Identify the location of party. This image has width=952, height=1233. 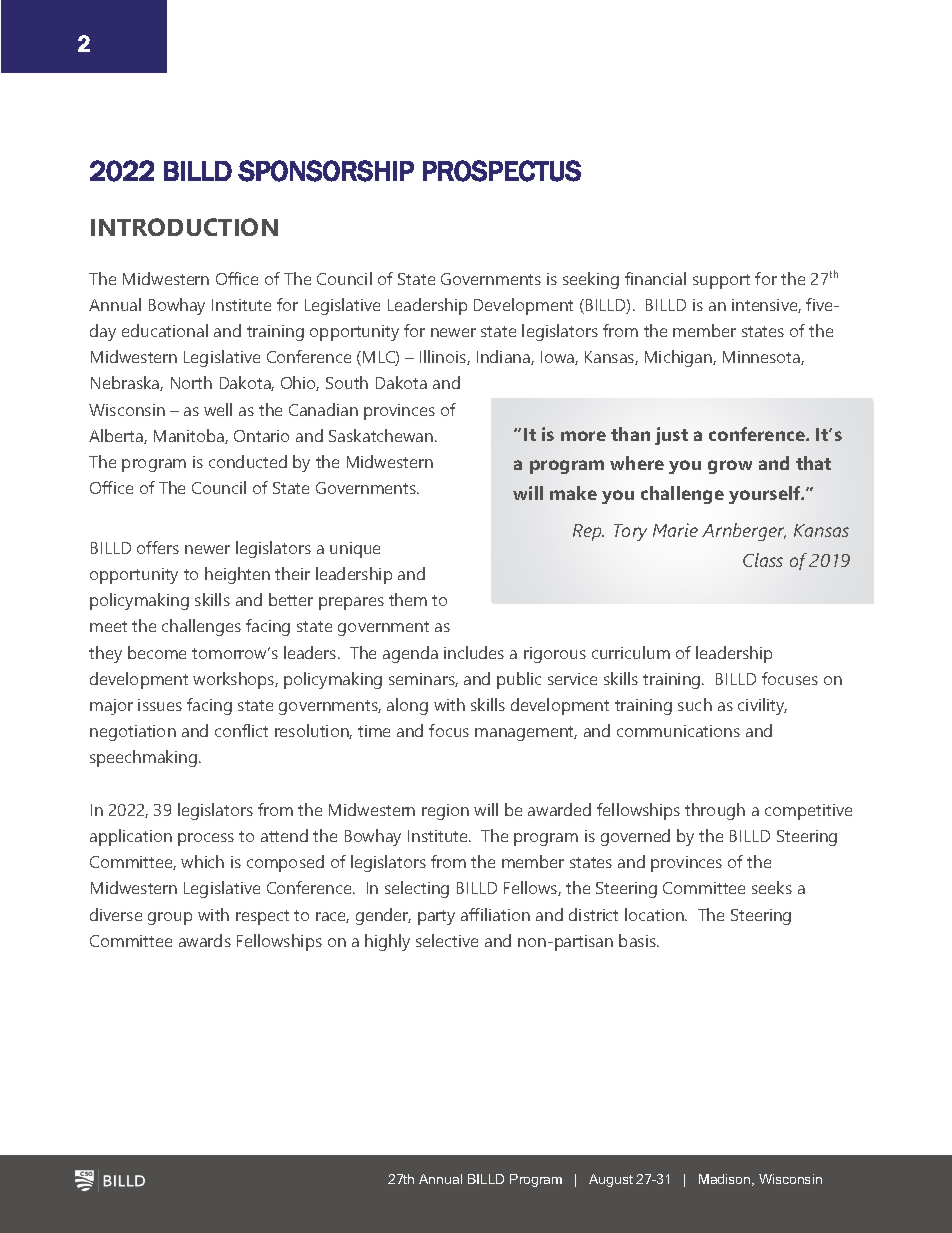
(436, 917).
